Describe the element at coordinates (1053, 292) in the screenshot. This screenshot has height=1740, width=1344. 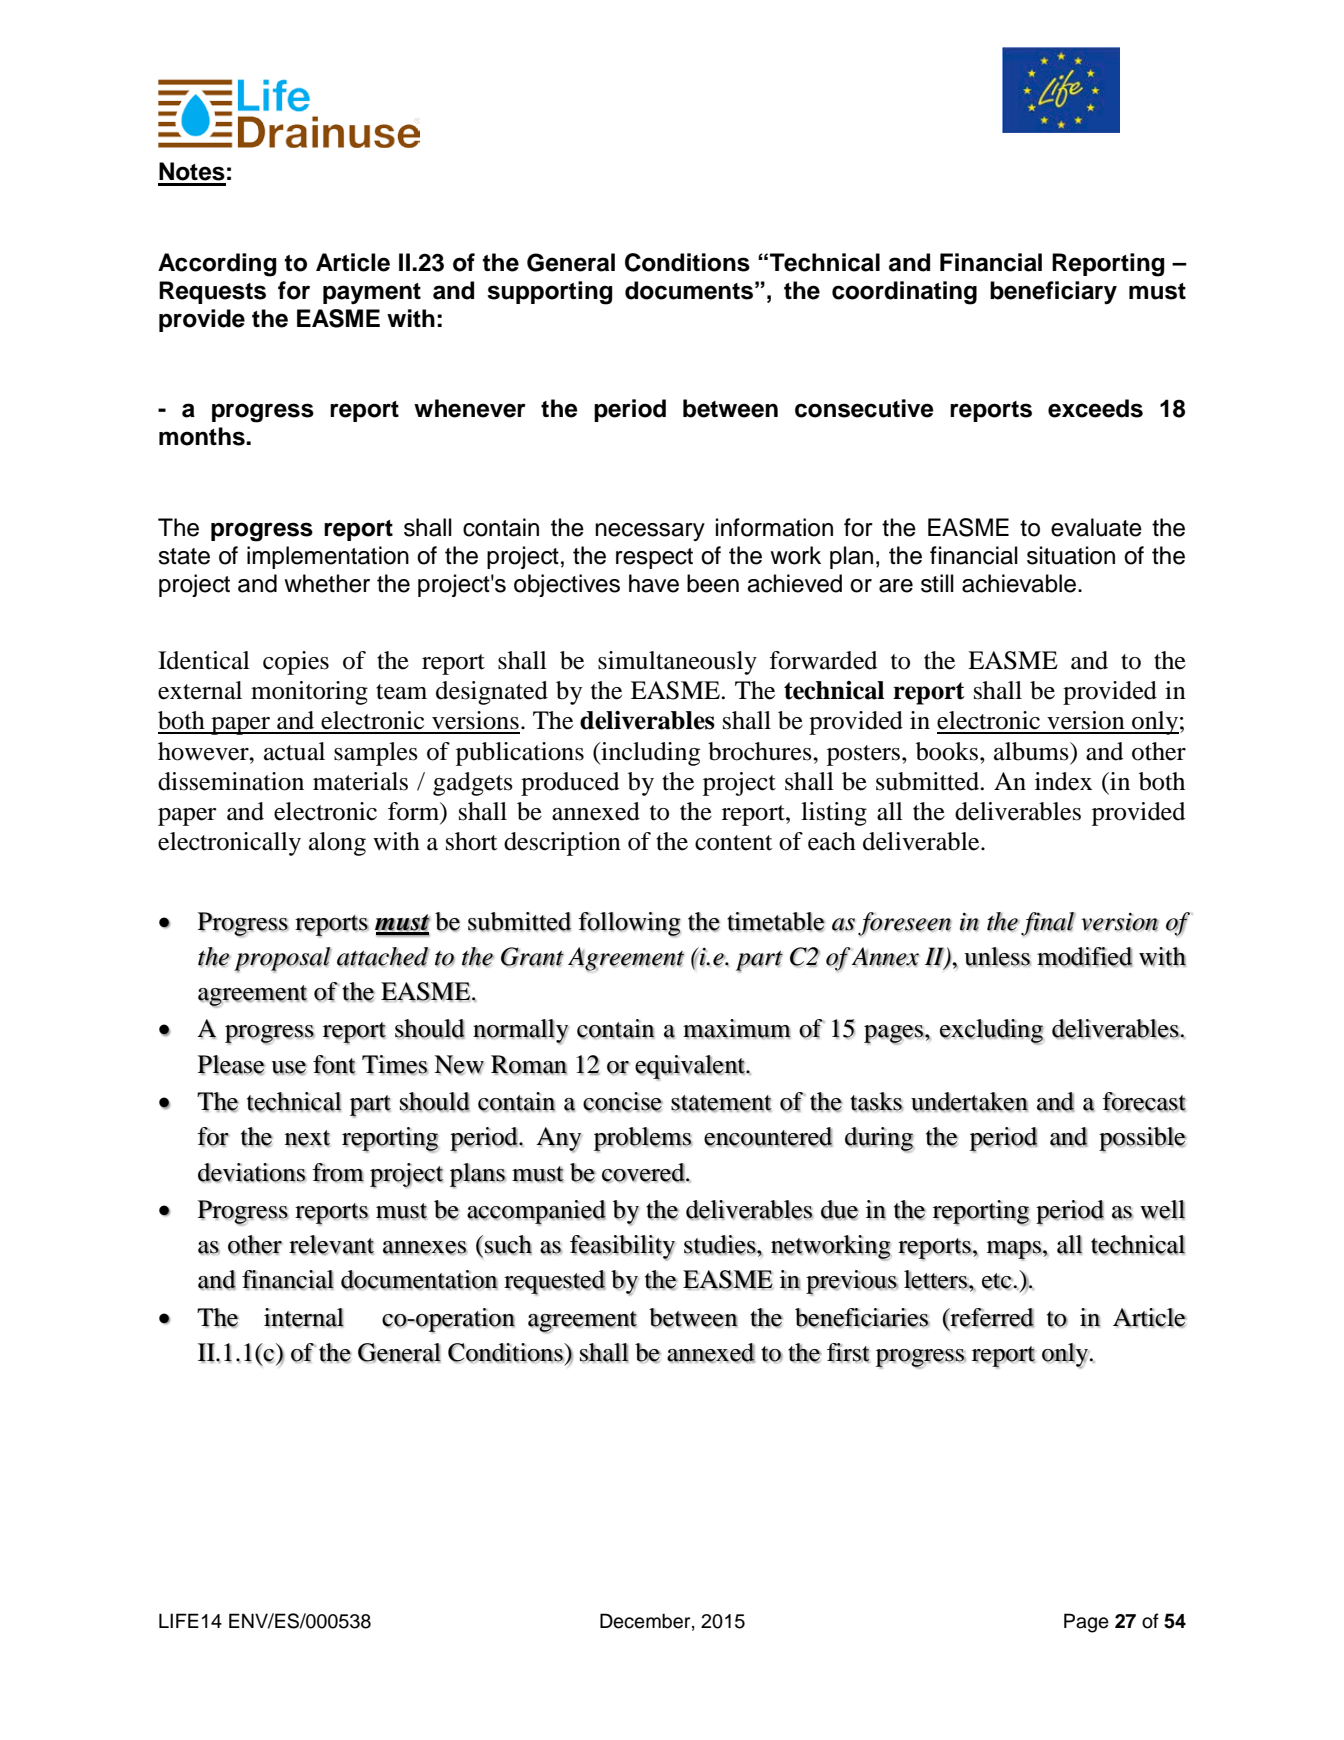
I see `beneficiary` at that location.
